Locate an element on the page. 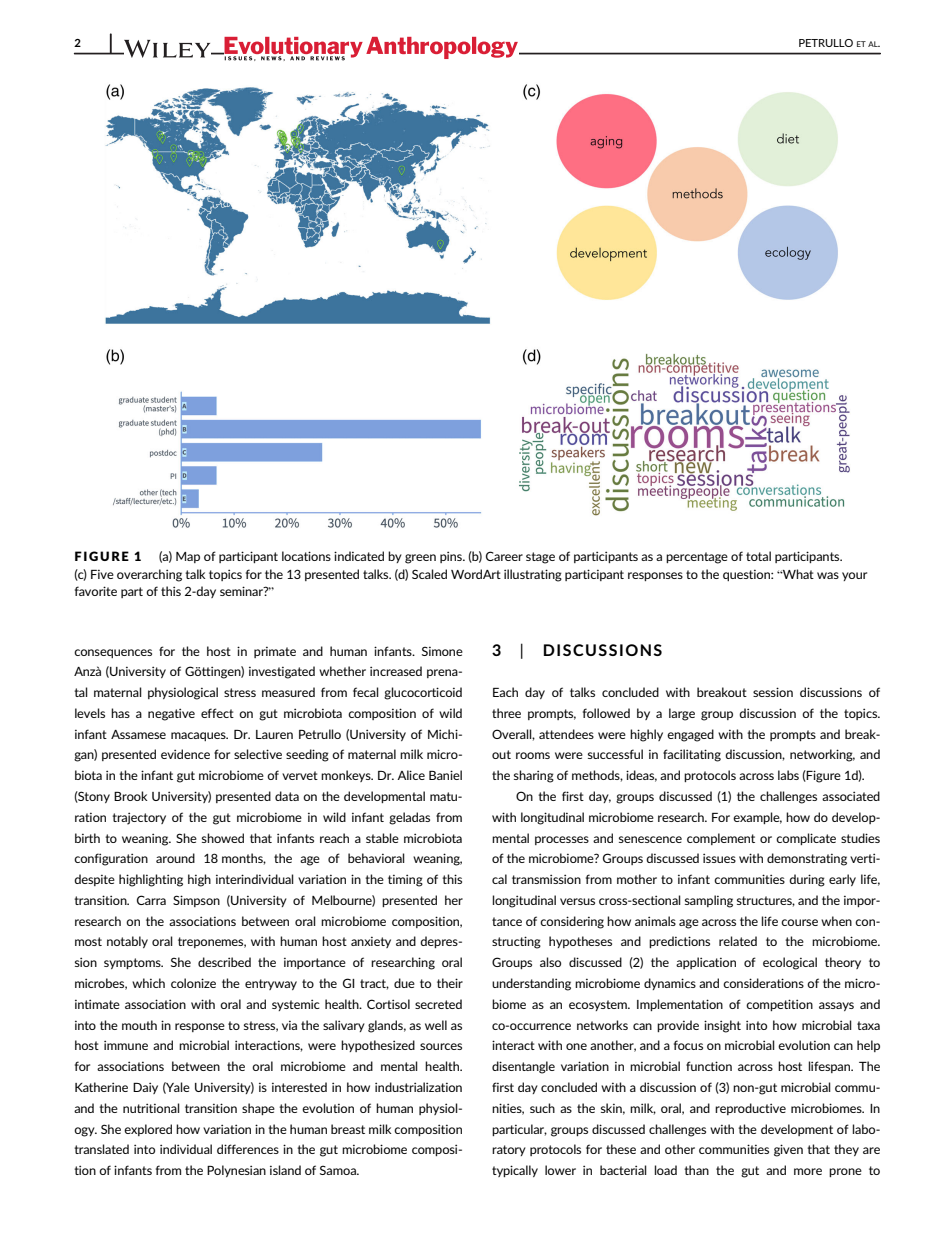  glucocorticoid is located at coordinates (423, 693).
